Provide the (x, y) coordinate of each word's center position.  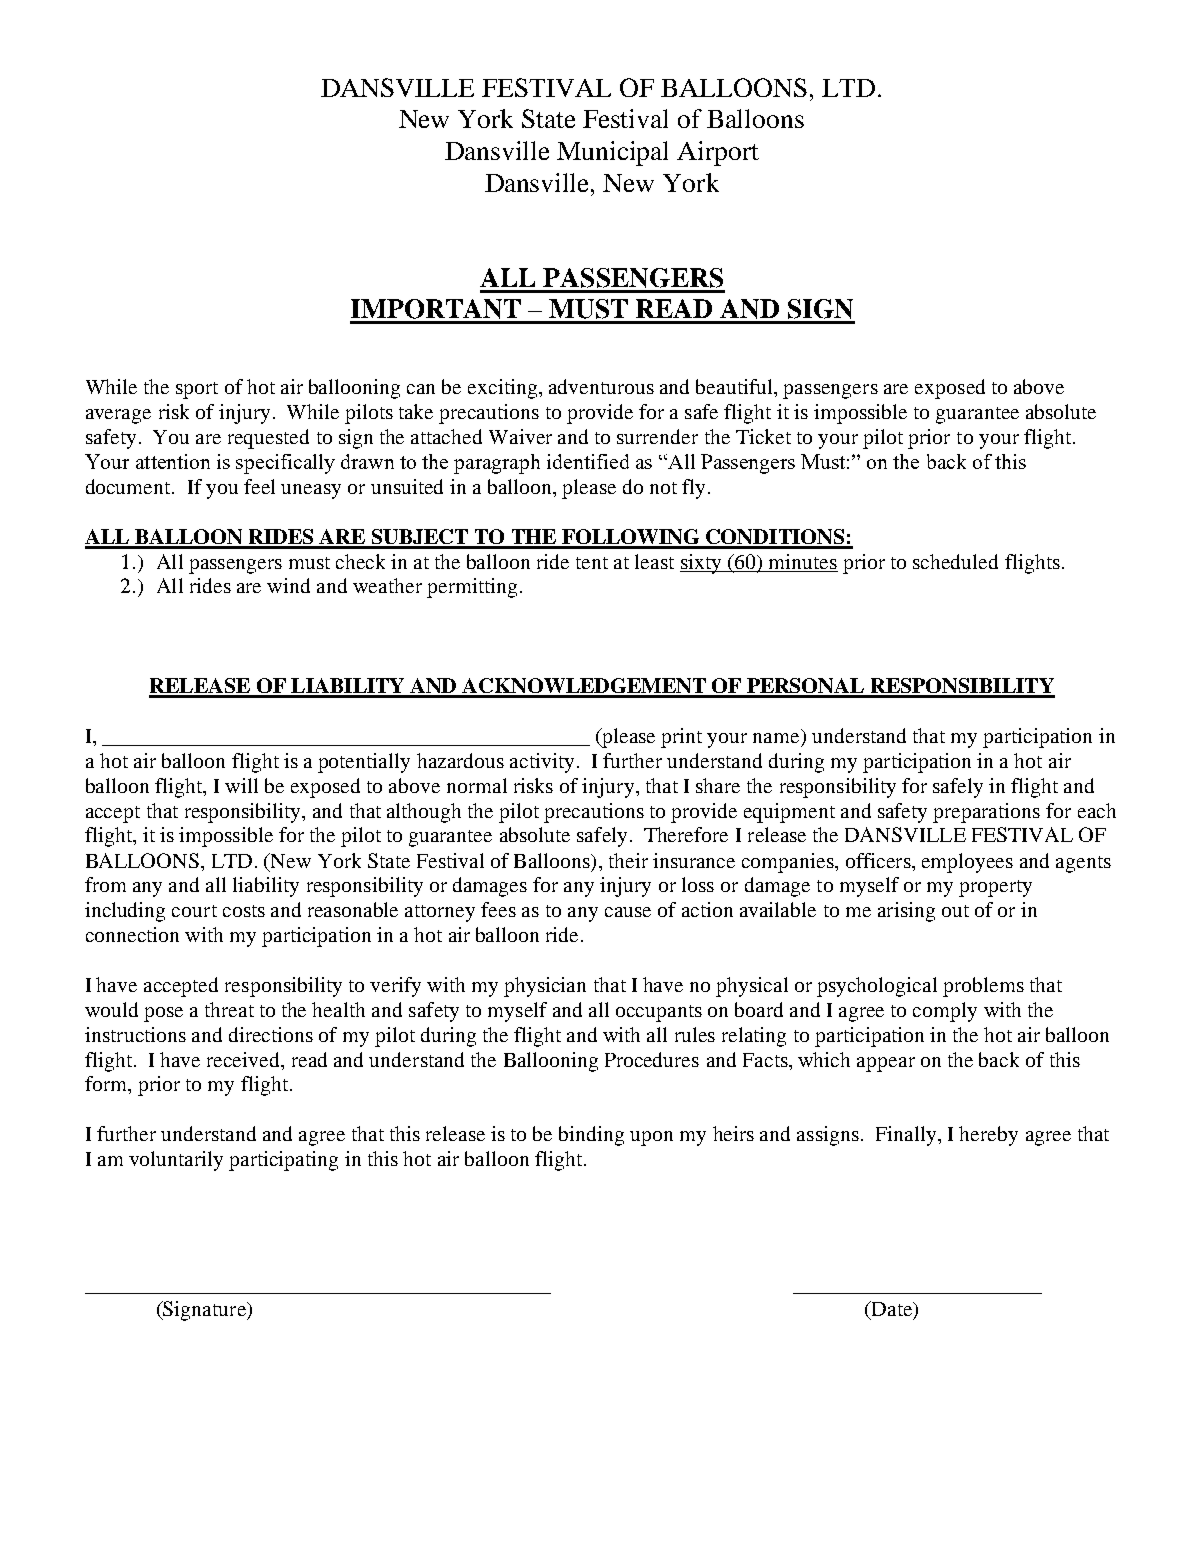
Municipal (612, 153)
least (654, 561)
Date (892, 1309)
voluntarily (176, 1161)
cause (628, 912)
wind (288, 585)
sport (197, 390)
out (955, 911)
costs (244, 911)
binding (591, 1136)
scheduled (955, 561)
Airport (718, 153)
